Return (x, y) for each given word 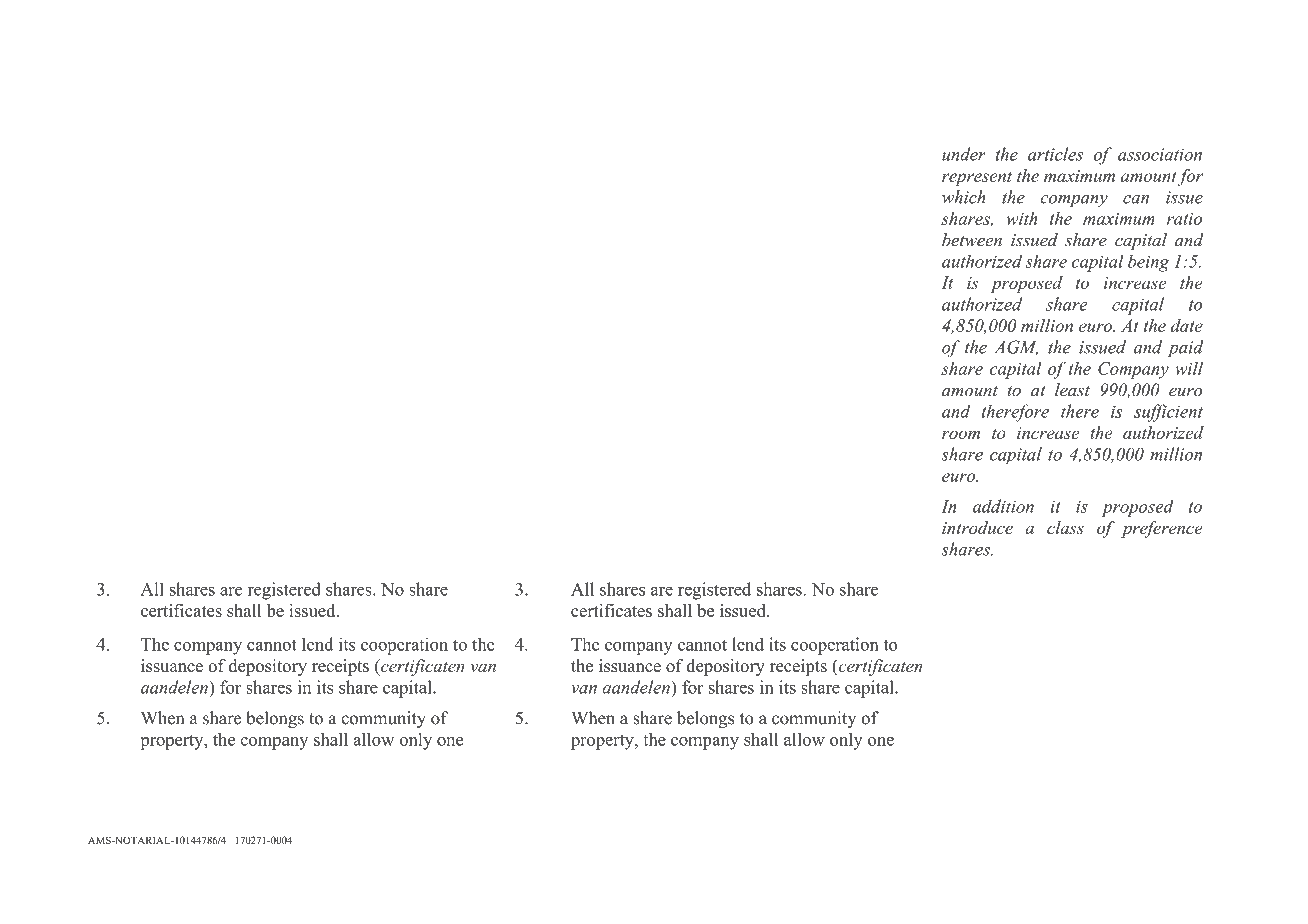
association (1160, 154)
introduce (977, 527)
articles (1055, 154)
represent (977, 178)
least (1072, 390)
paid (1186, 349)
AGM (1016, 348)
